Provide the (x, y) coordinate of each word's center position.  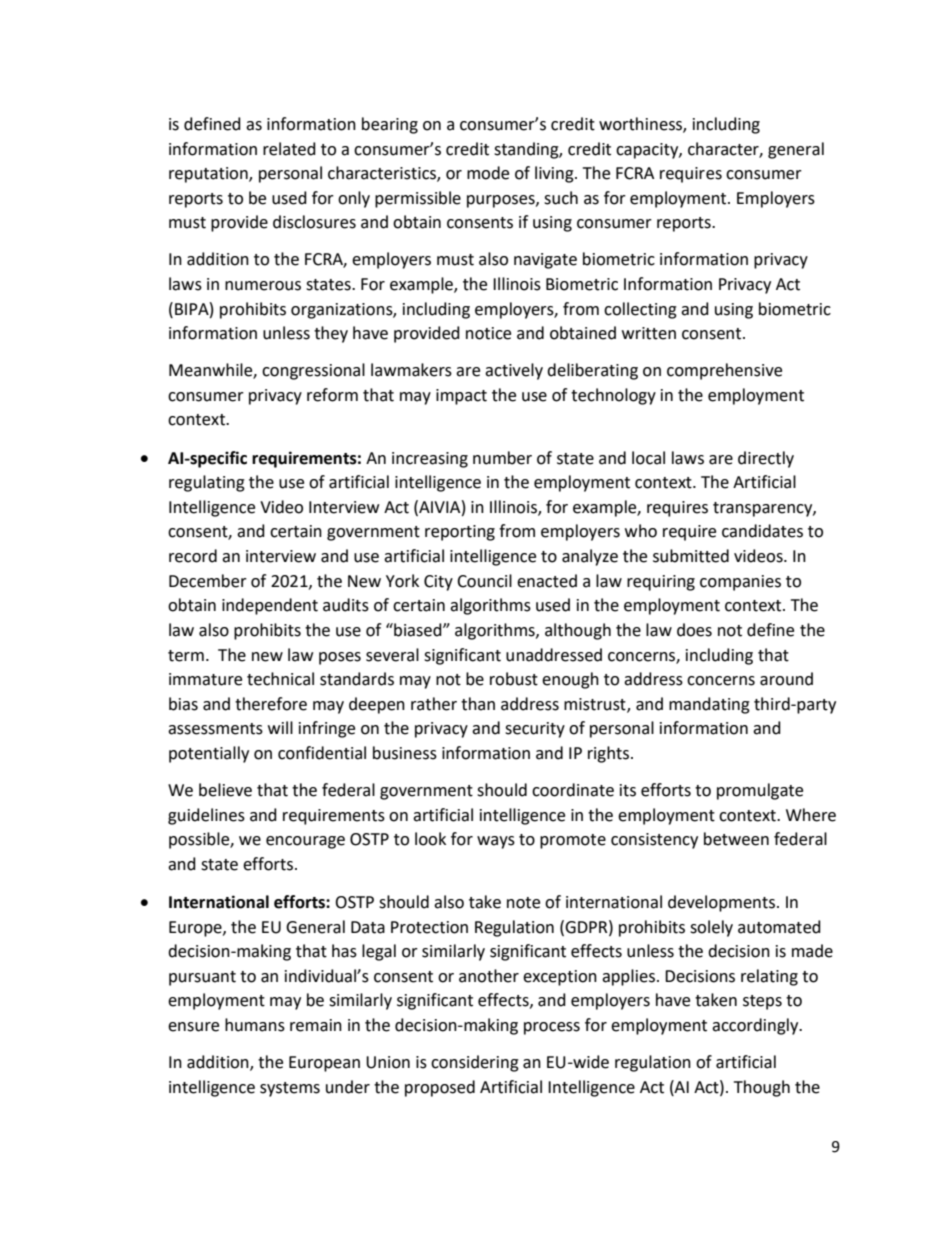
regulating (207, 483)
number (502, 458)
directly (766, 459)
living (555, 174)
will (280, 727)
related (289, 149)
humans (255, 1025)
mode (488, 173)
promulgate (760, 791)
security (535, 730)
